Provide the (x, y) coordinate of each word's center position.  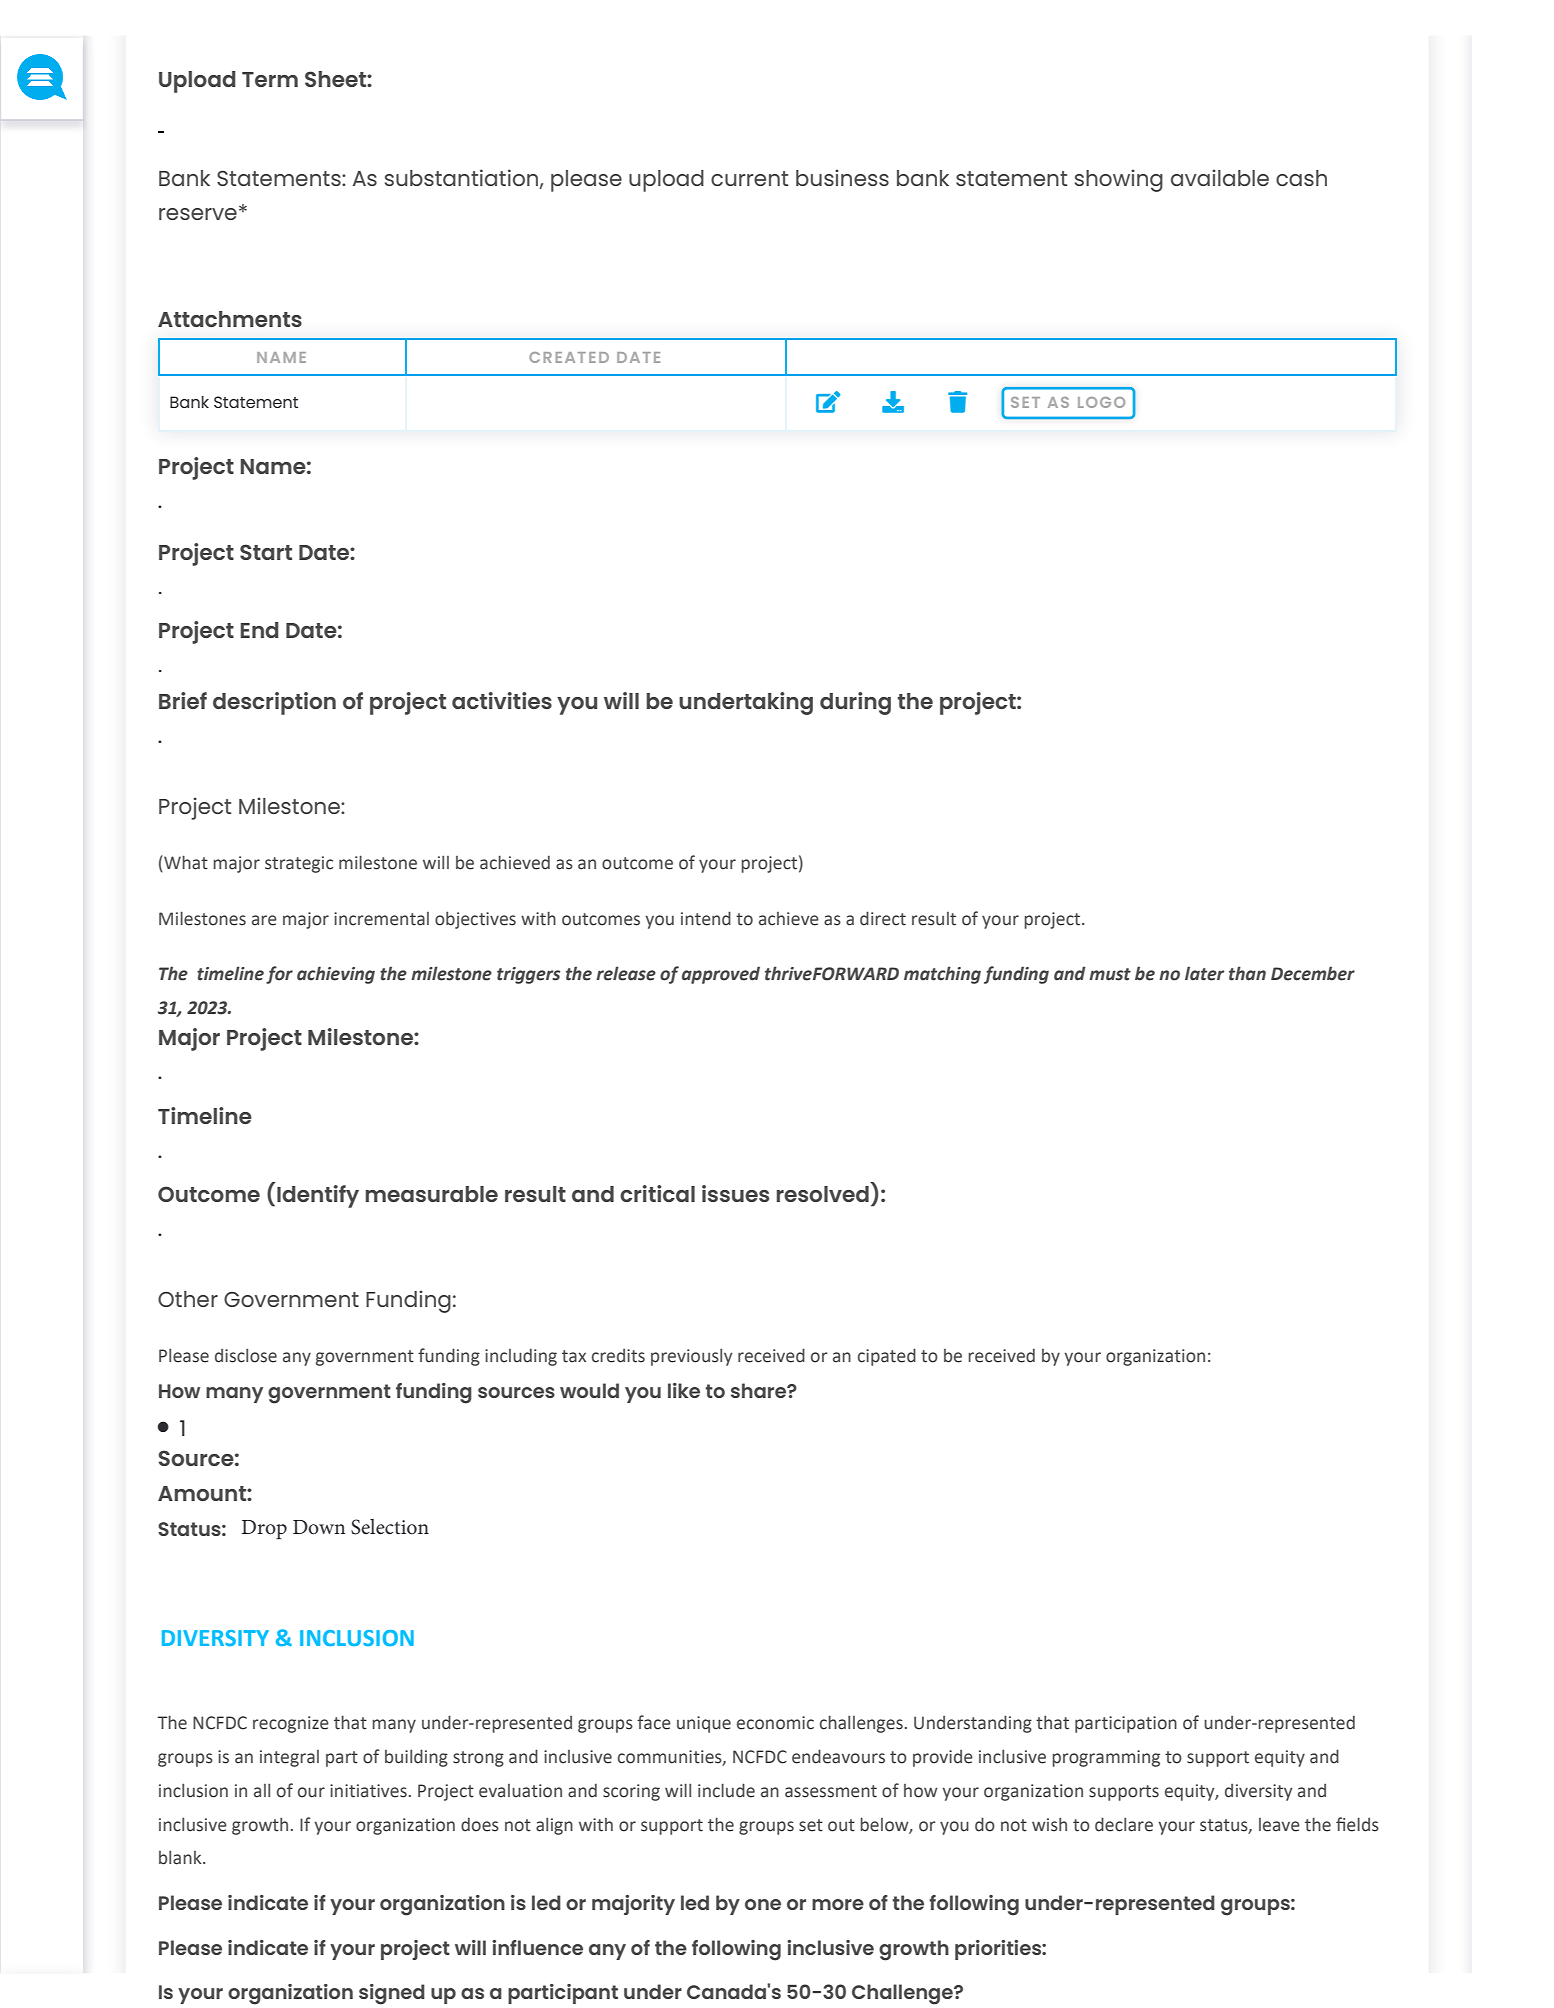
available (1220, 177)
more (838, 1904)
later (1204, 973)
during (855, 703)
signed (392, 1994)
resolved (822, 1194)
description (274, 703)
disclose (246, 1355)
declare (1124, 1824)
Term (270, 79)
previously (692, 1357)
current (749, 178)
